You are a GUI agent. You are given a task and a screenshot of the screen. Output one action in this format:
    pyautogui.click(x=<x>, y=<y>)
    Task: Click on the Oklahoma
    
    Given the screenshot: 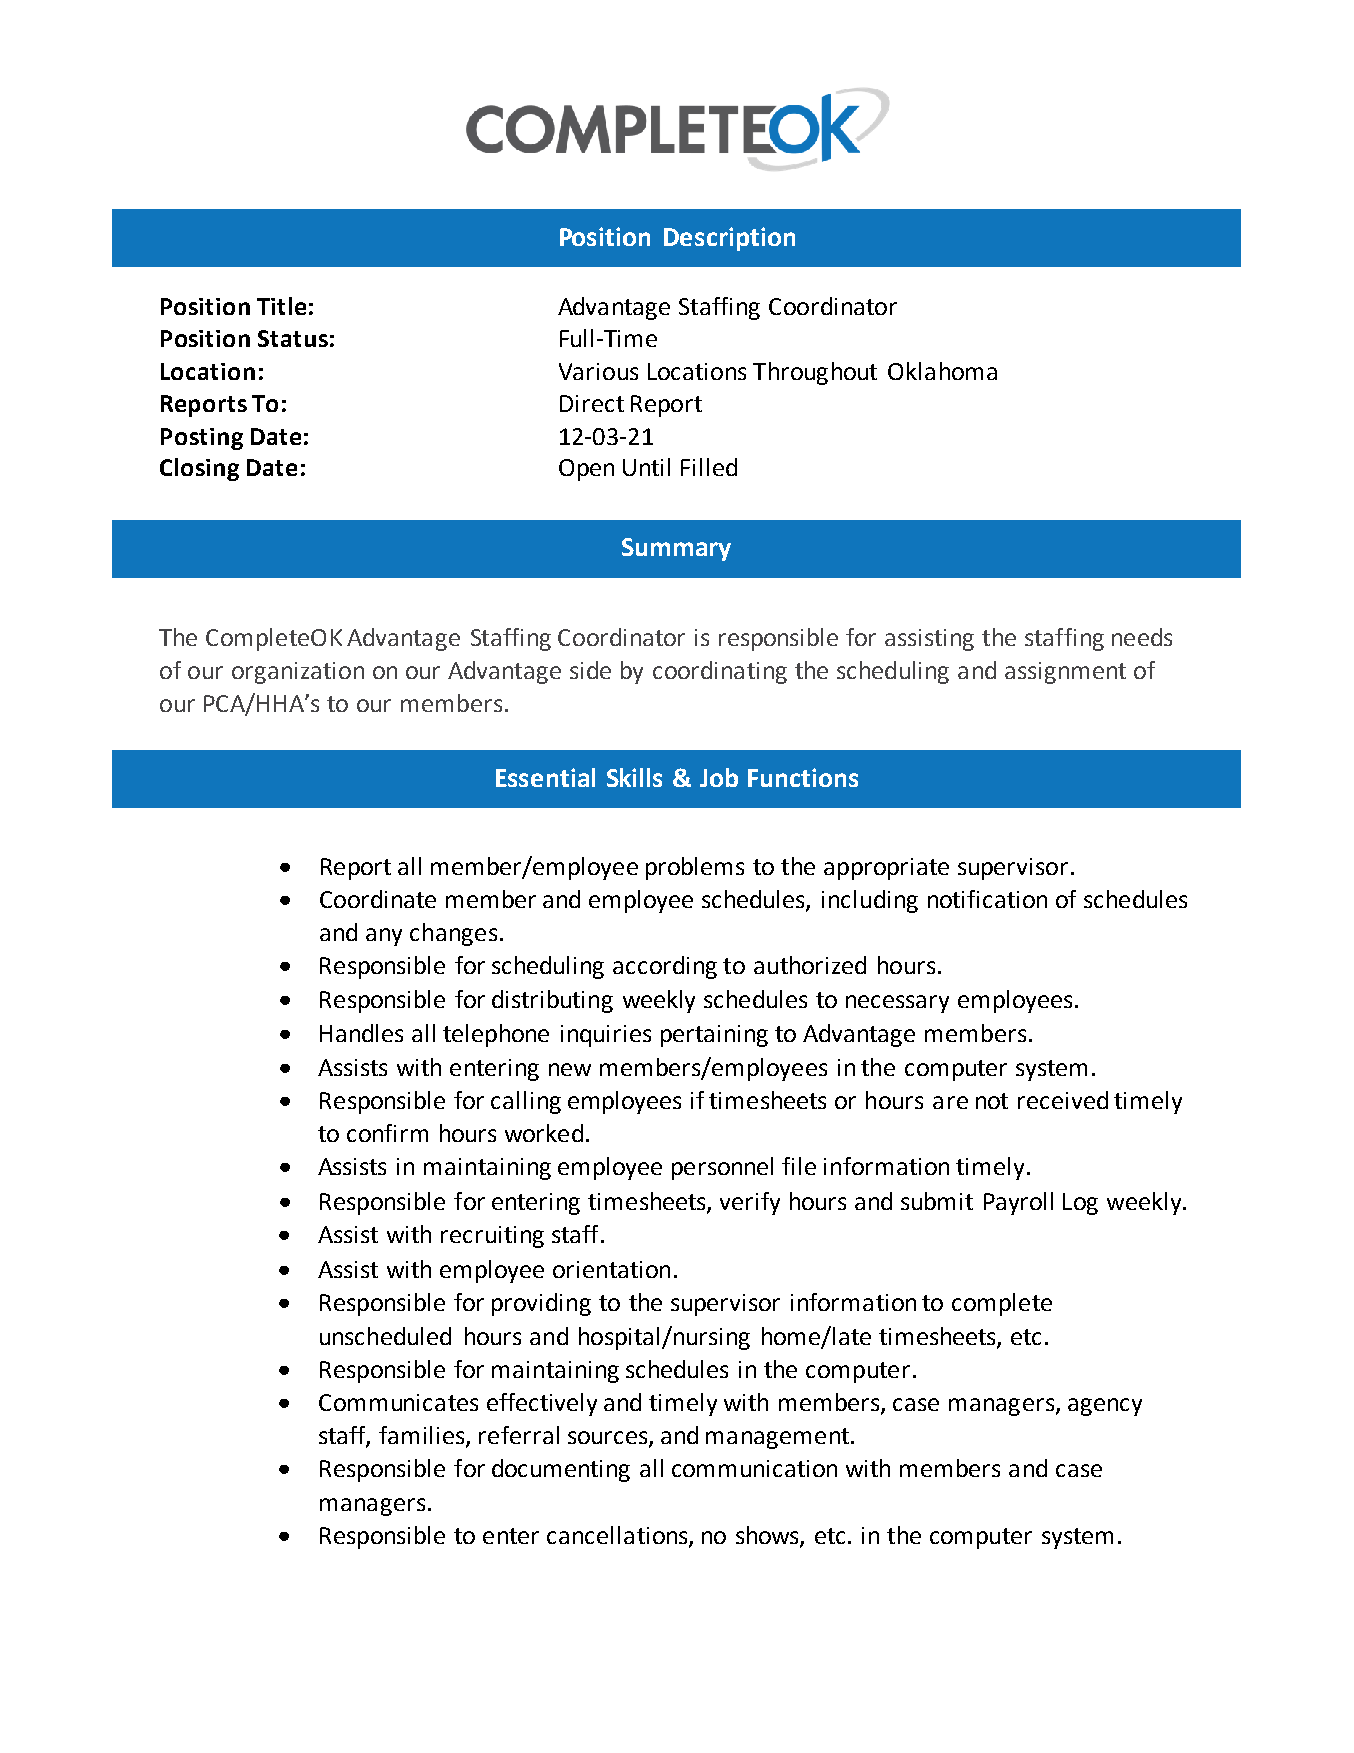 What is the action you would take?
    pyautogui.click(x=942, y=371)
